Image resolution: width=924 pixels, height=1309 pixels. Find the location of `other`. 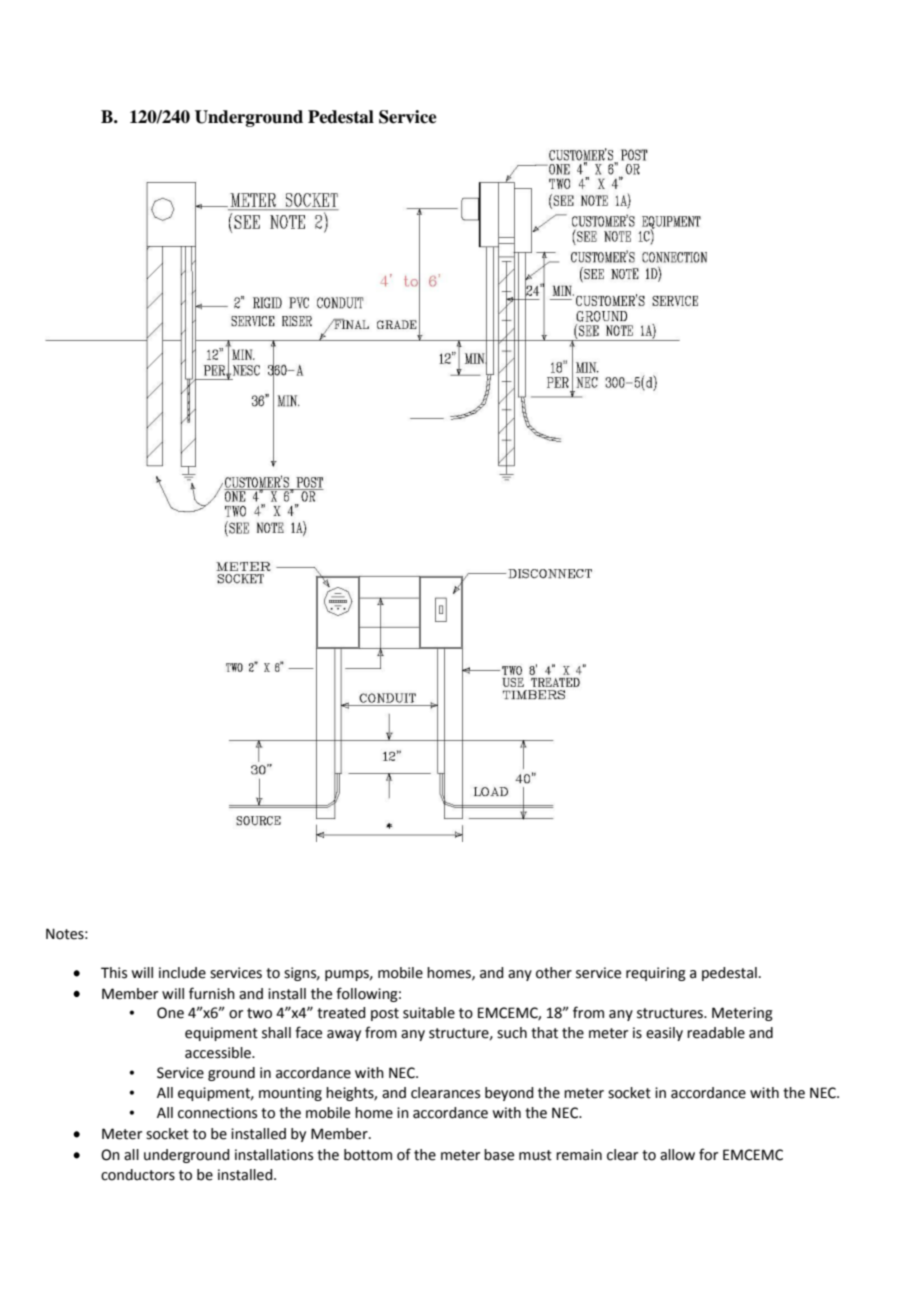

other is located at coordinates (554, 973).
